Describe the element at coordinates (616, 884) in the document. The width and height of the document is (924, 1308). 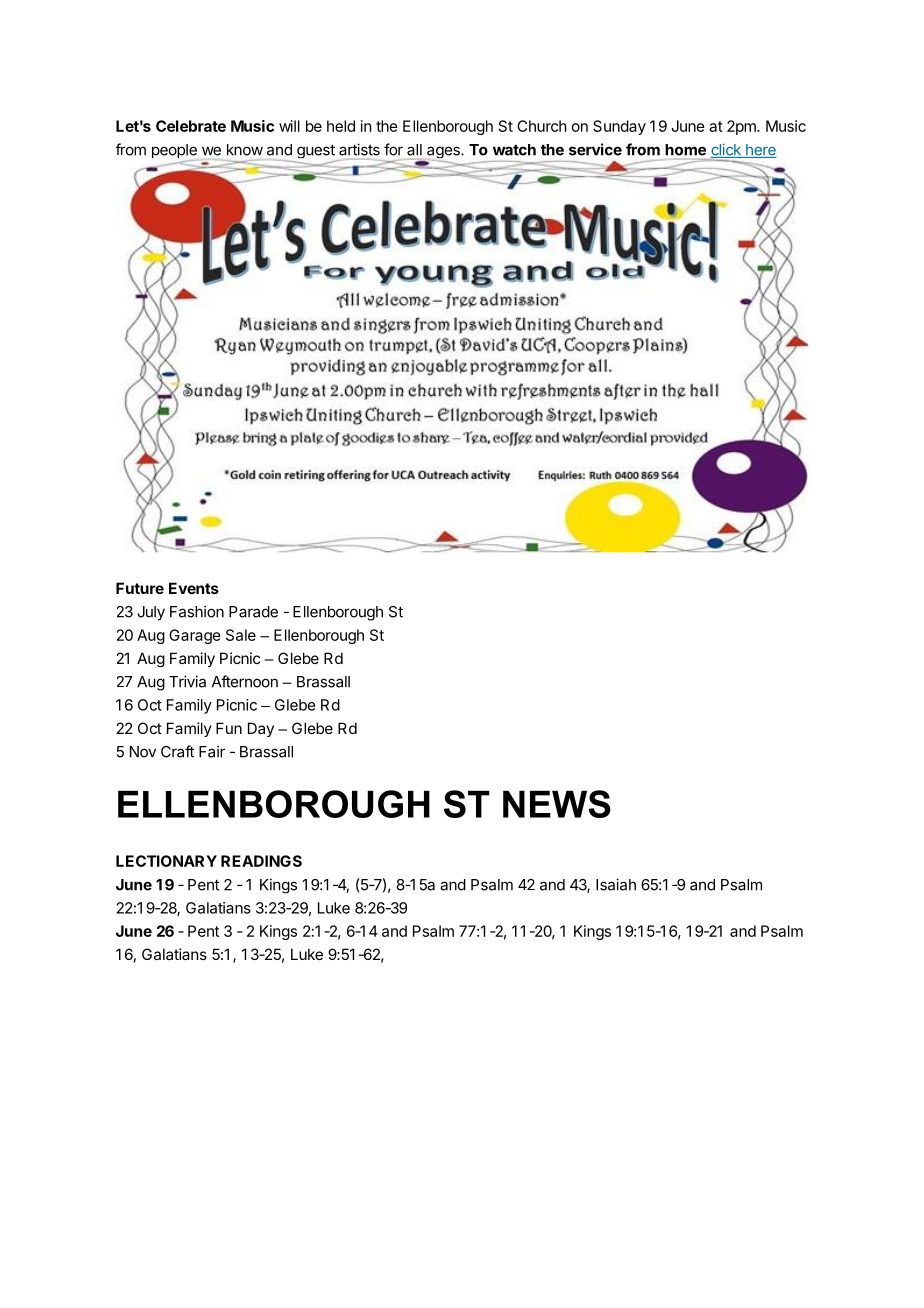
I see `Isaiah` at that location.
